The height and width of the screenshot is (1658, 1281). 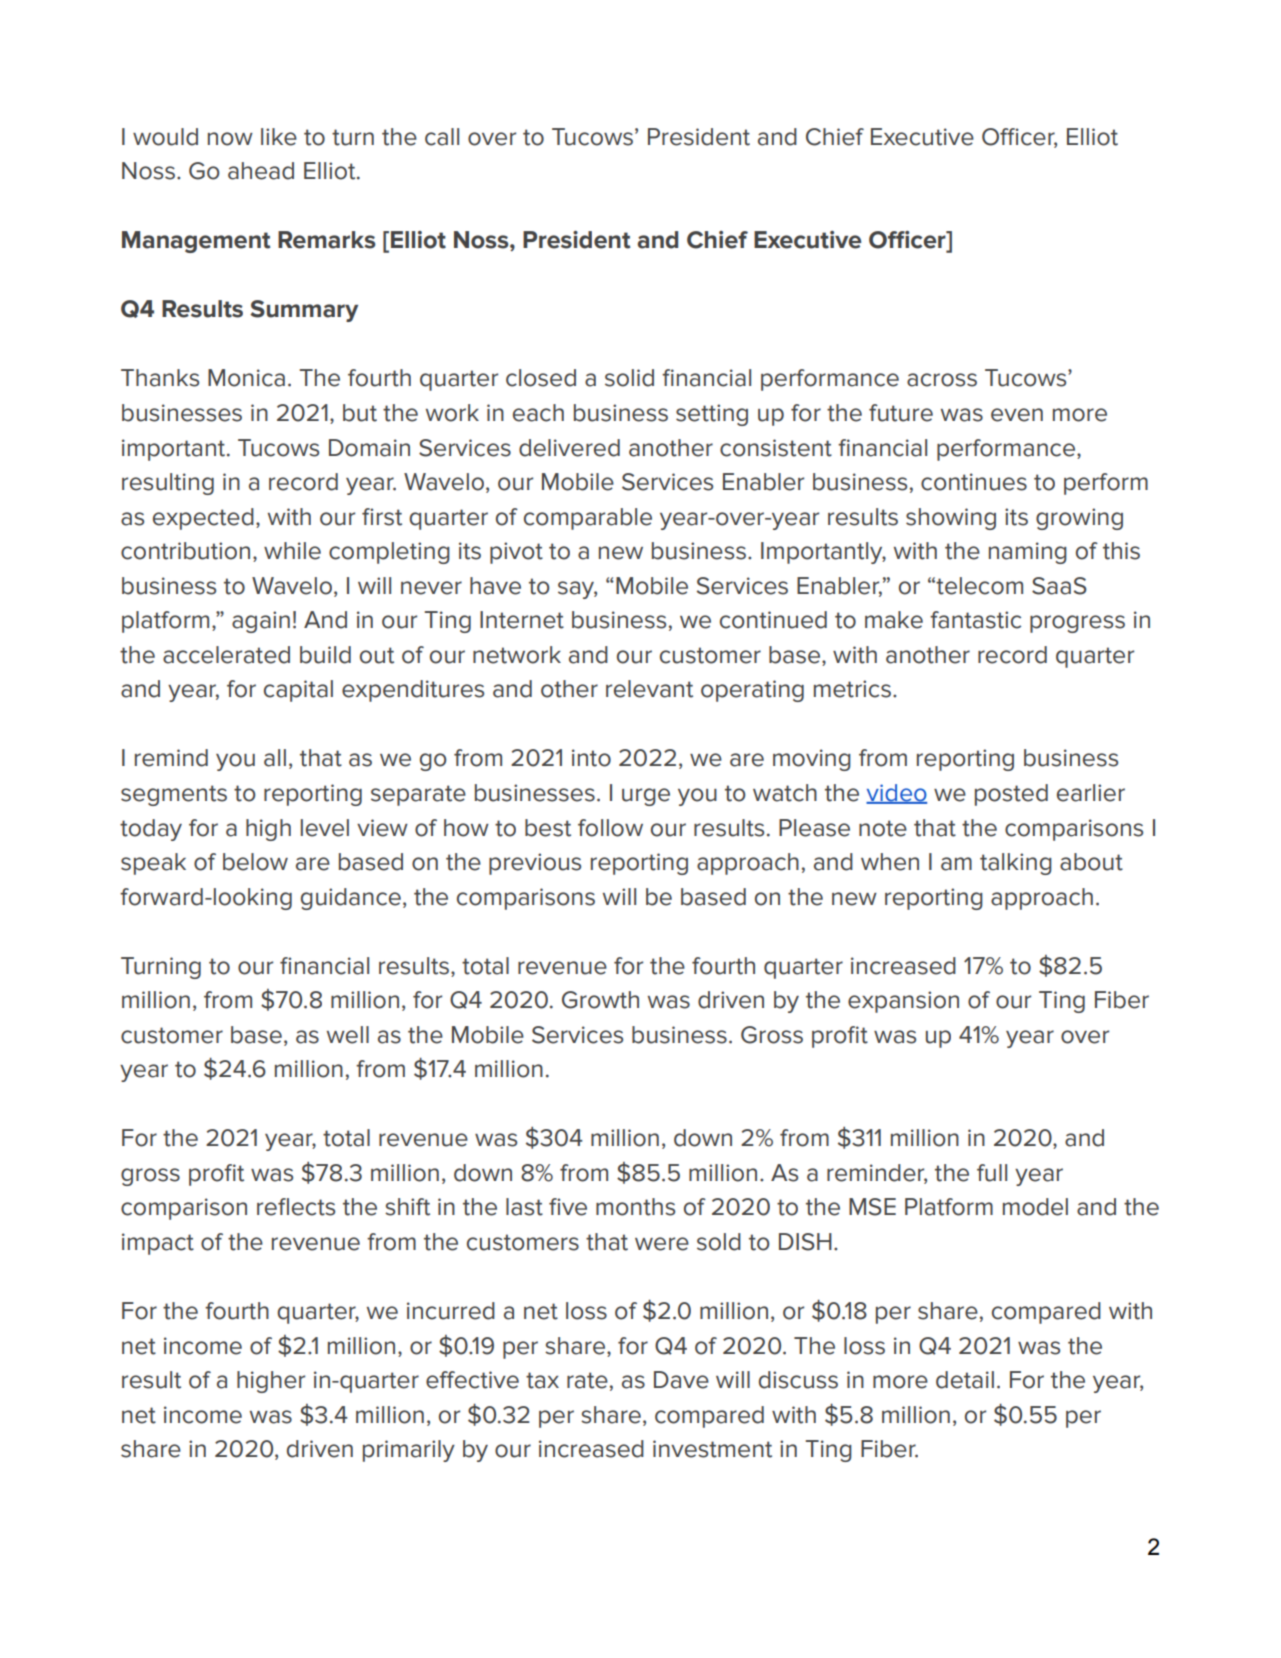 What do you see at coordinates (409, 1451) in the screenshot?
I see `primarily` at bounding box center [409, 1451].
